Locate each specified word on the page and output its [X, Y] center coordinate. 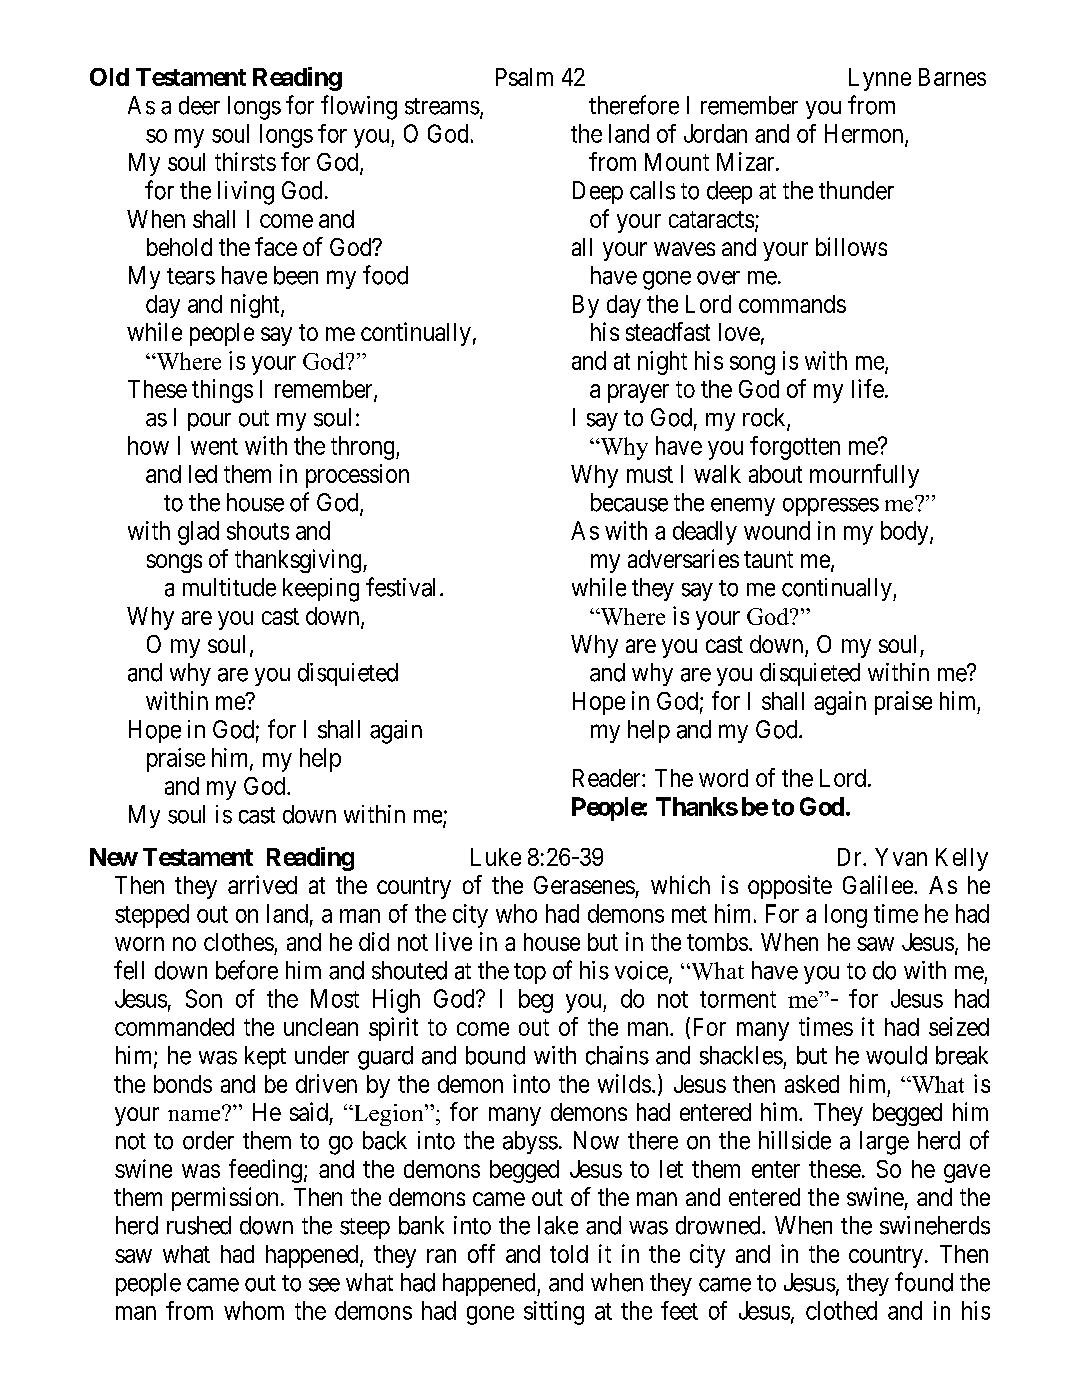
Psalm [524, 77]
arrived [262, 884]
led [203, 474]
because [629, 502]
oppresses [831, 507]
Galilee [878, 884]
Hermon [865, 134]
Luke [496, 857]
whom [254, 1310]
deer [199, 105]
